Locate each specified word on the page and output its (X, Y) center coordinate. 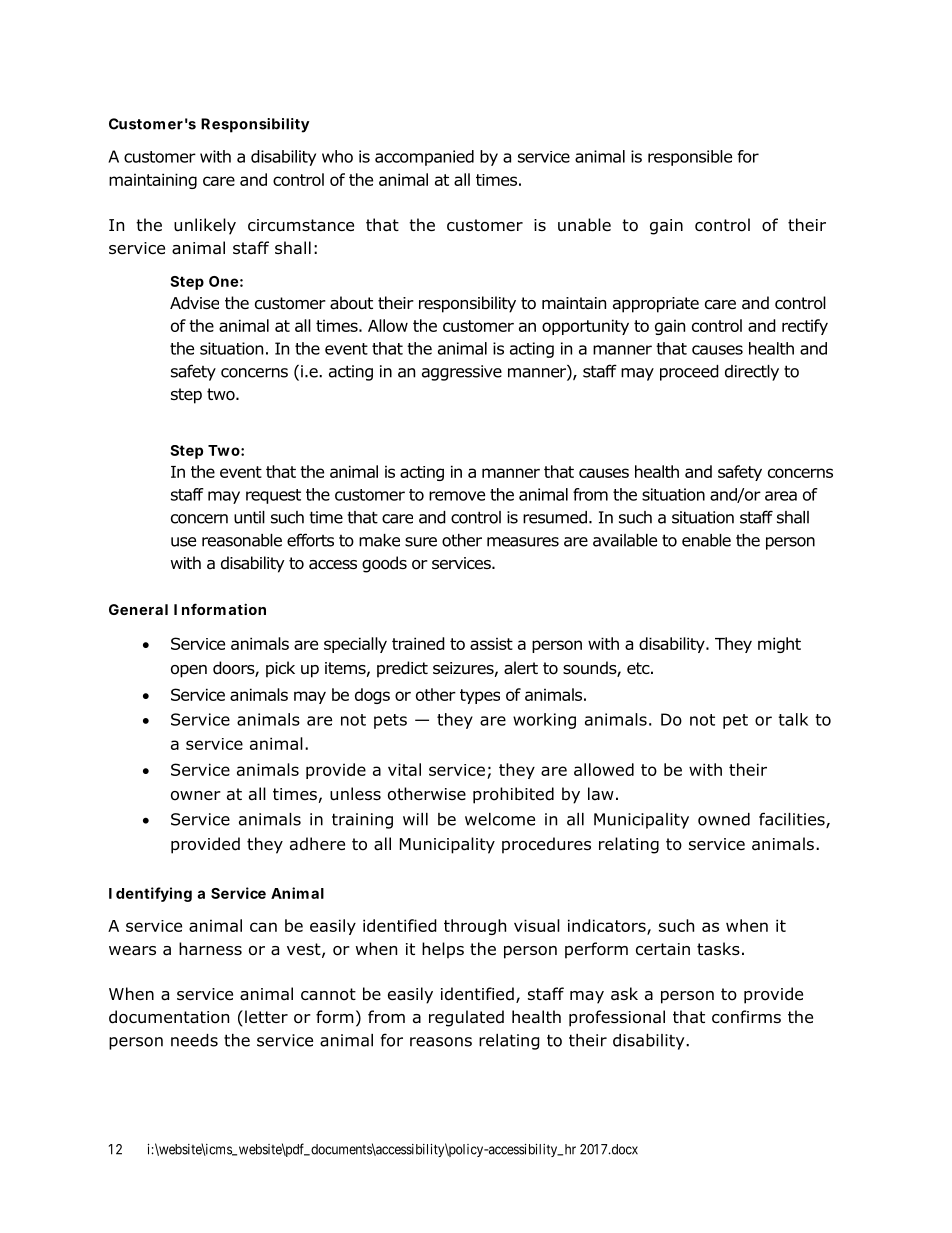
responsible (690, 158)
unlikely (205, 226)
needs (194, 1040)
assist (491, 644)
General (138, 609)
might (779, 645)
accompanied (424, 158)
